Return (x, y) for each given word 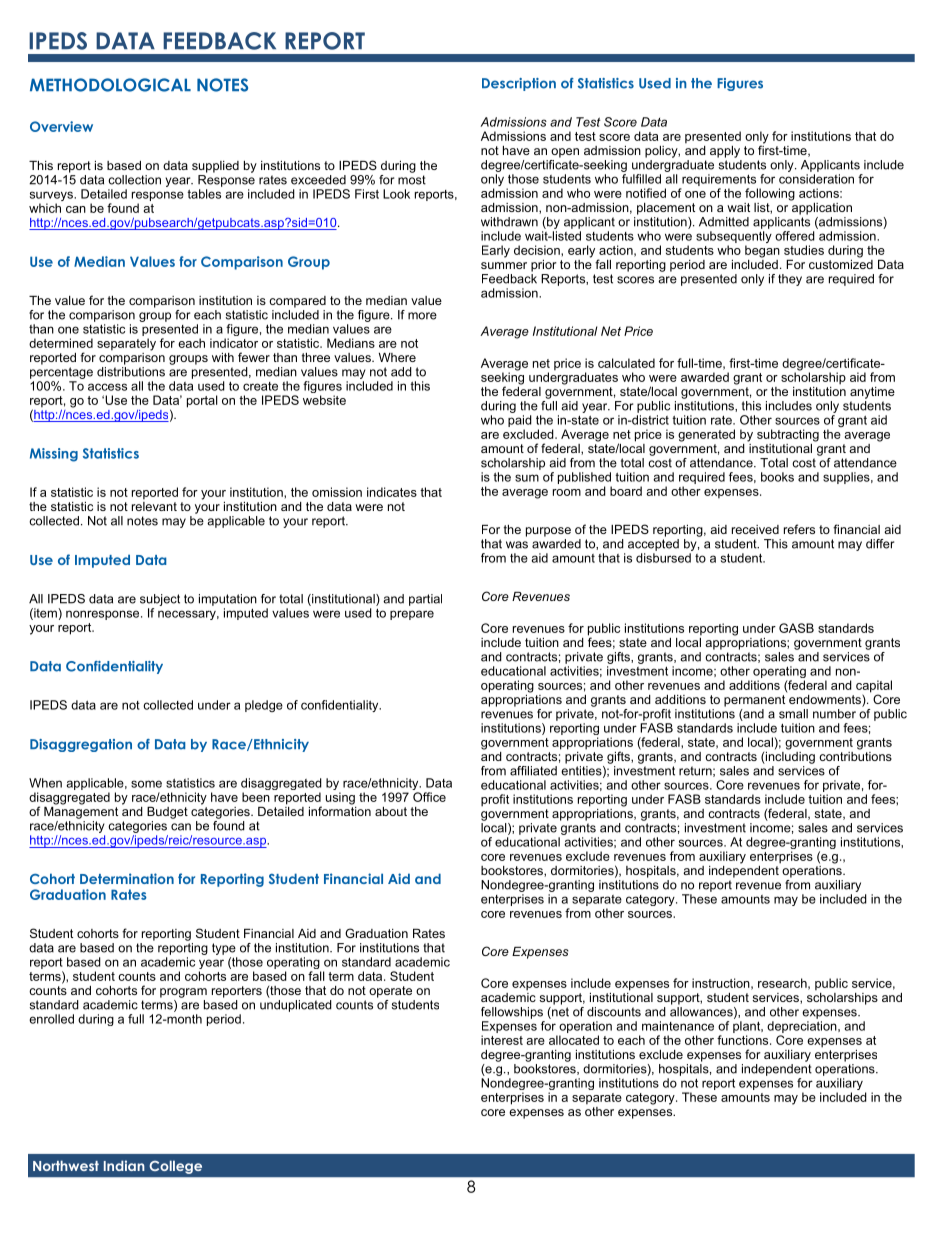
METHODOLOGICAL (110, 85)
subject (160, 600)
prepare (412, 615)
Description (519, 84)
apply (725, 152)
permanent (756, 699)
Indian (124, 1165)
